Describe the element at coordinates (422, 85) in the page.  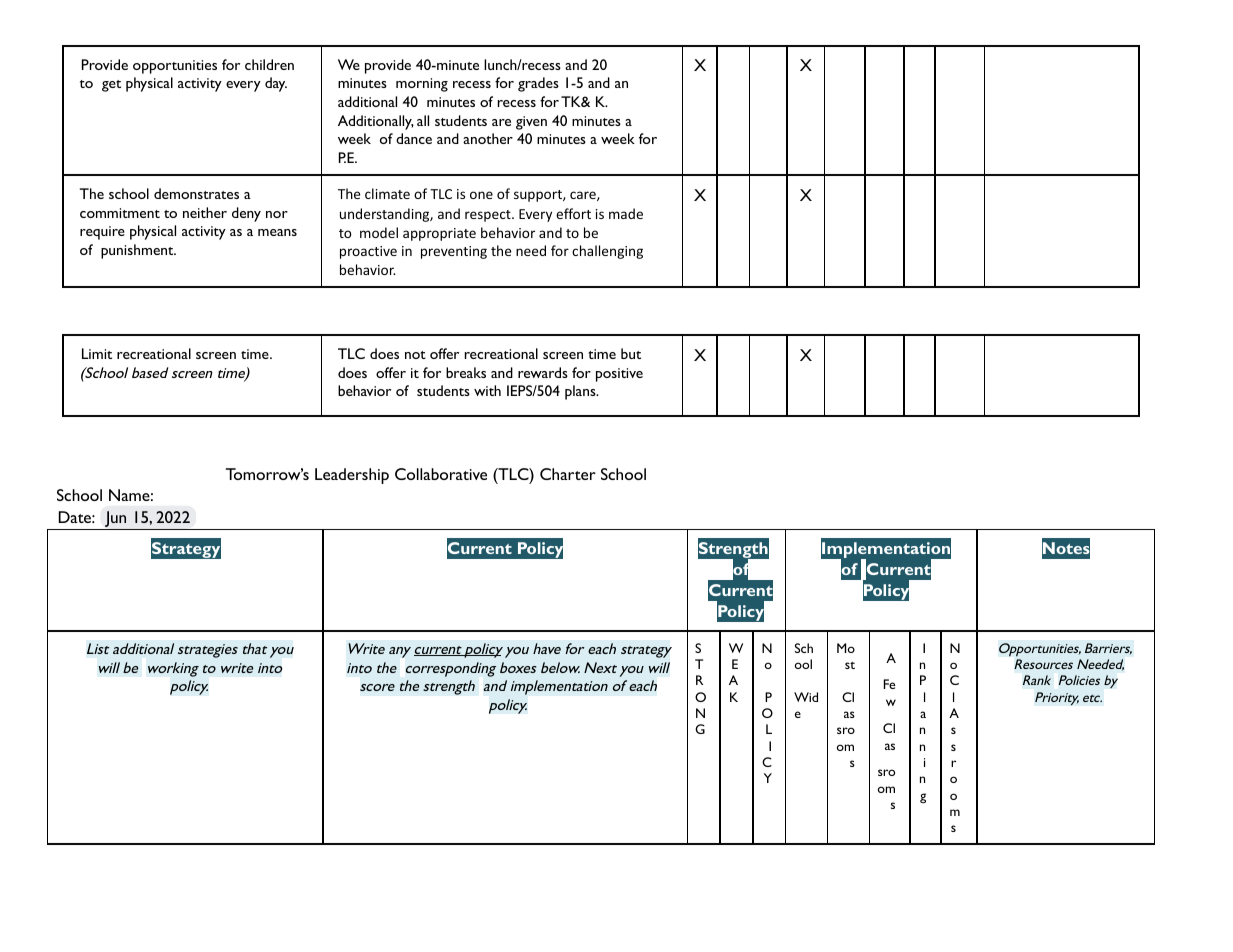
I see `morning` at that location.
